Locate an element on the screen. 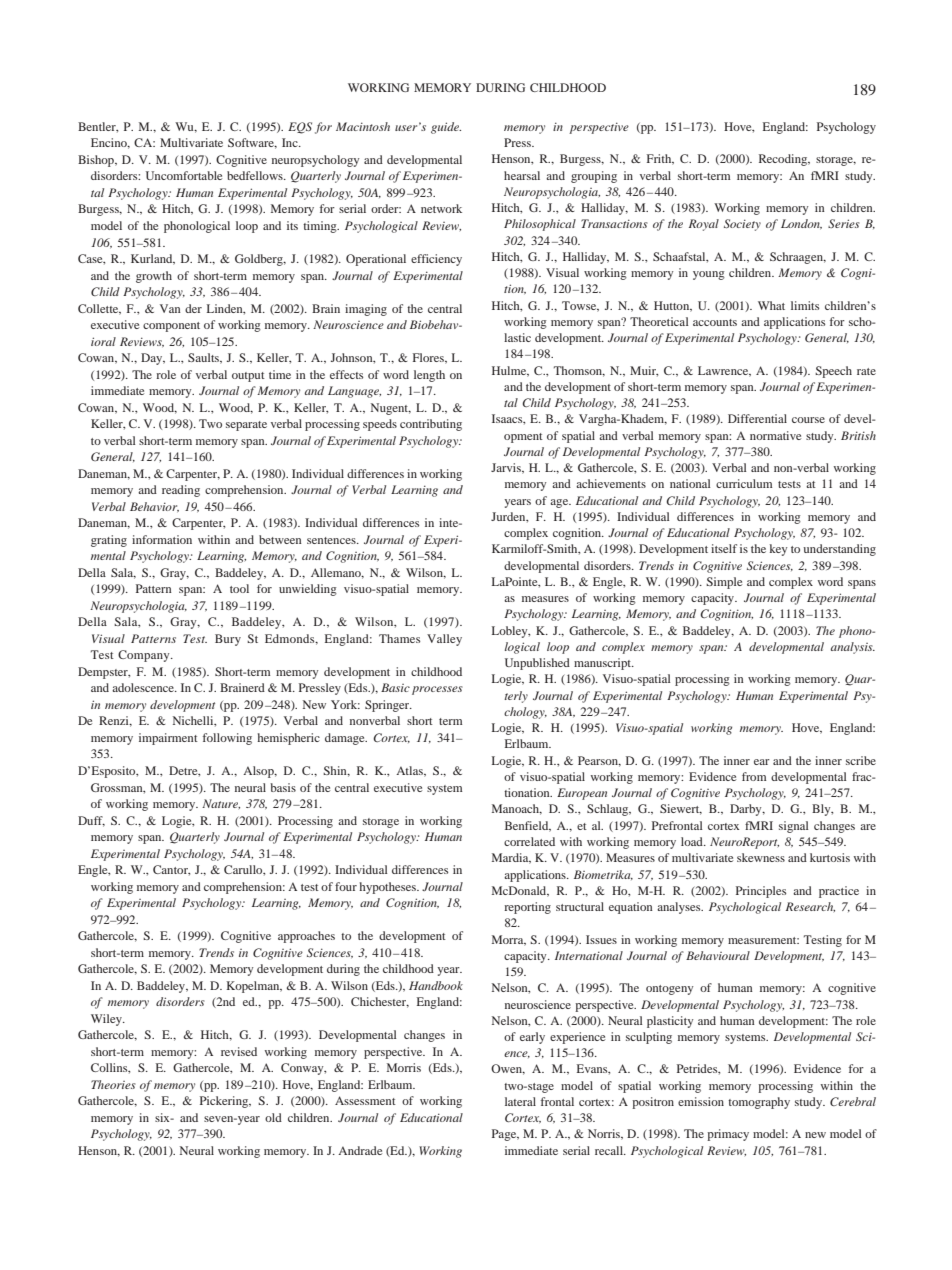  guide is located at coordinates (446, 128).
